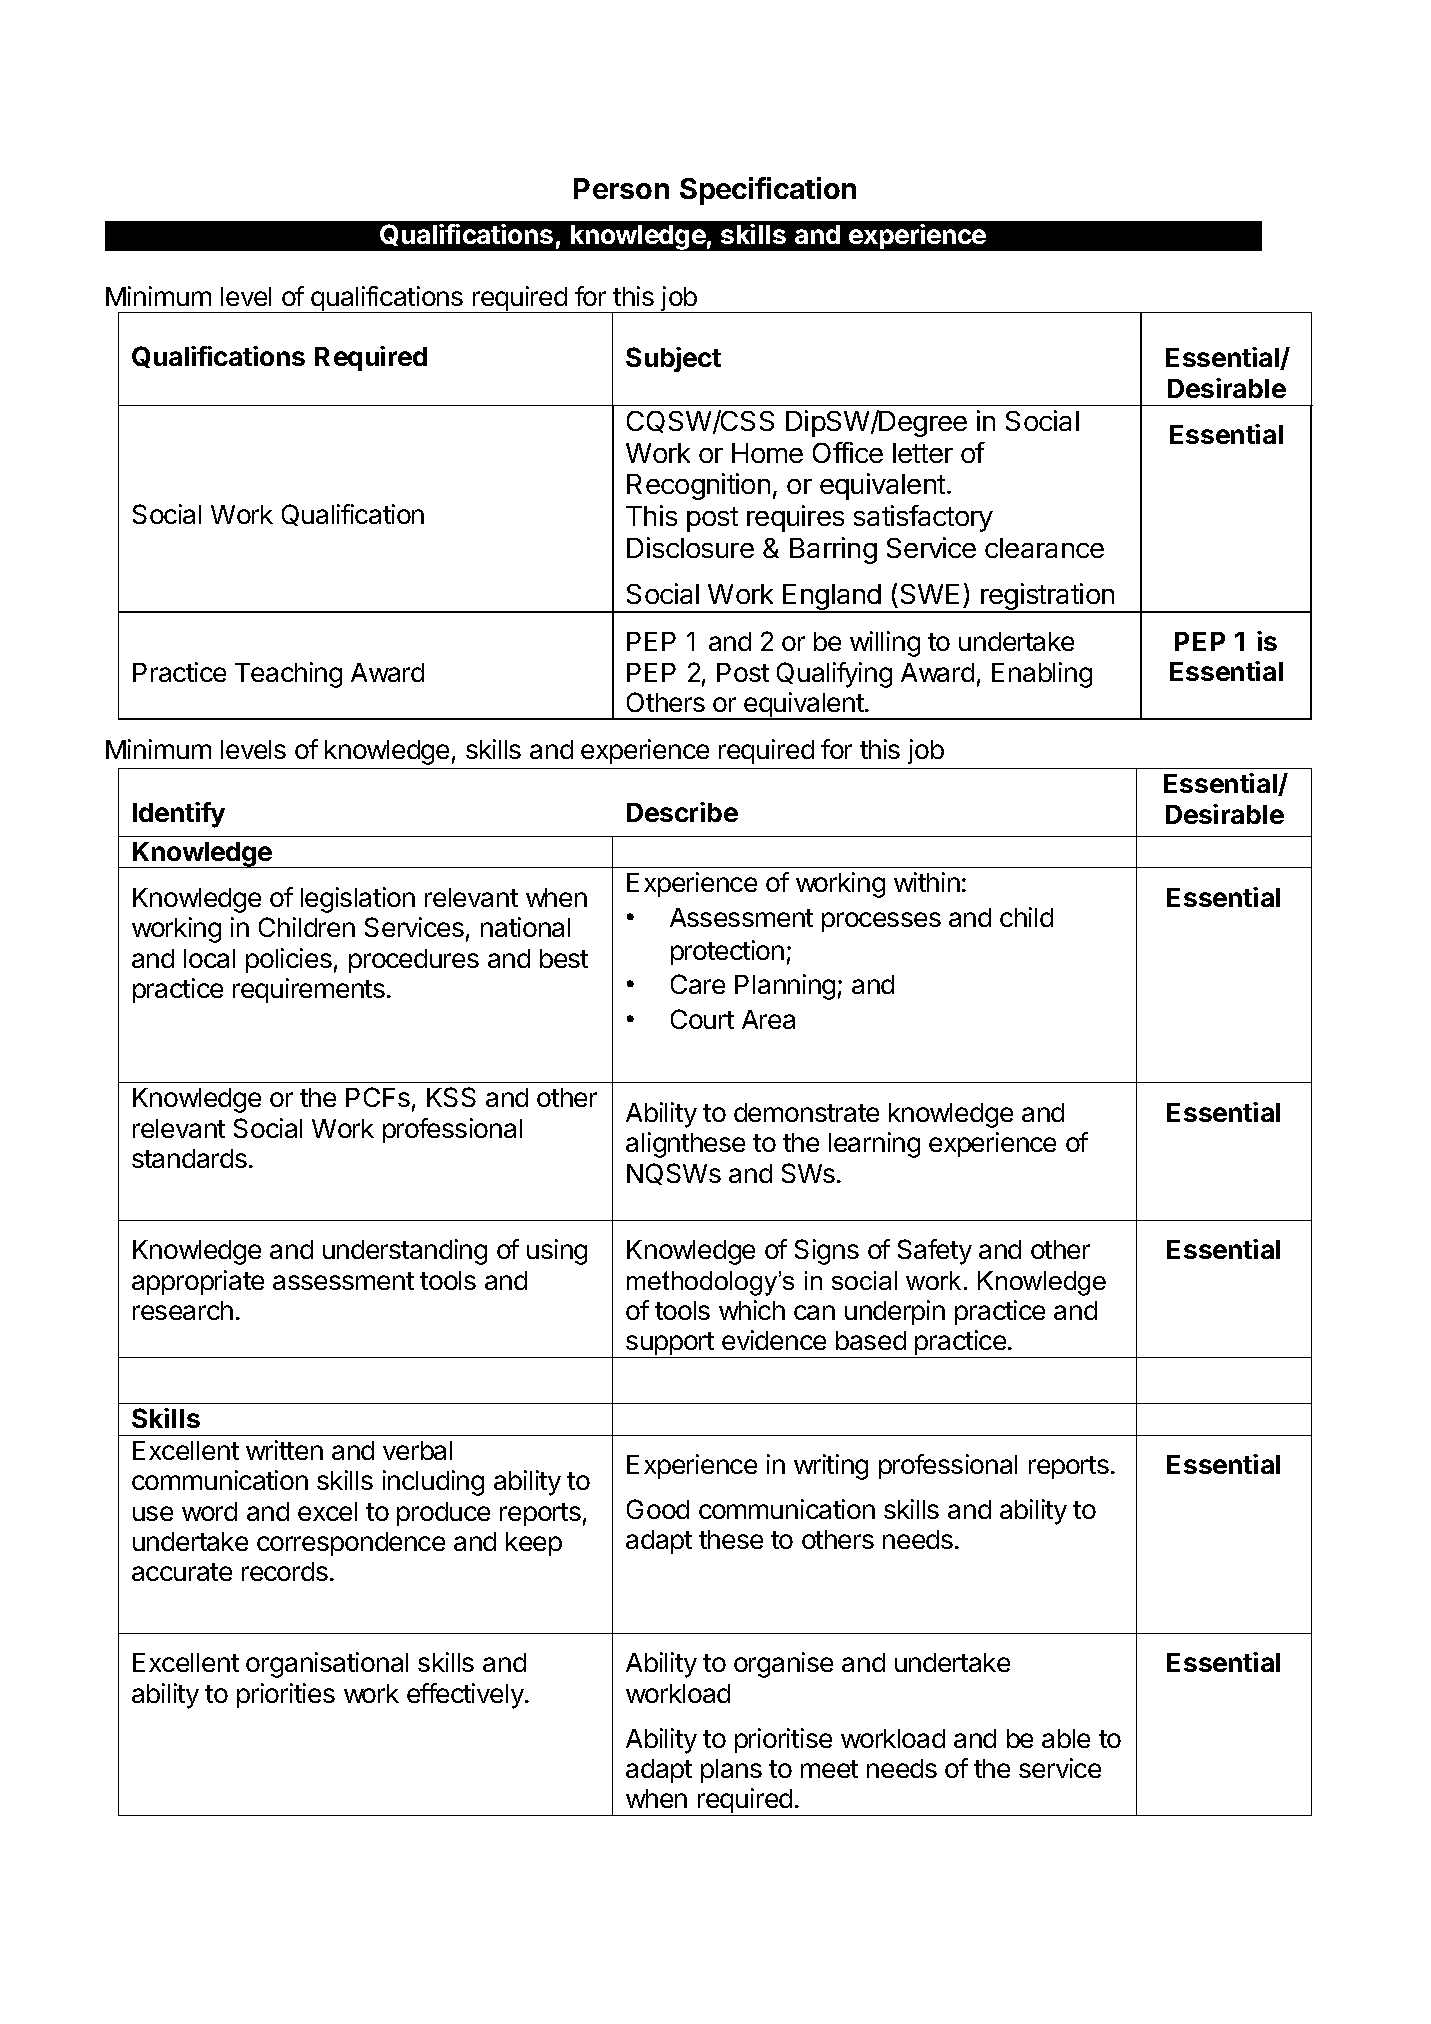 The image size is (1431, 2024). I want to click on Describe, so click(682, 812).
